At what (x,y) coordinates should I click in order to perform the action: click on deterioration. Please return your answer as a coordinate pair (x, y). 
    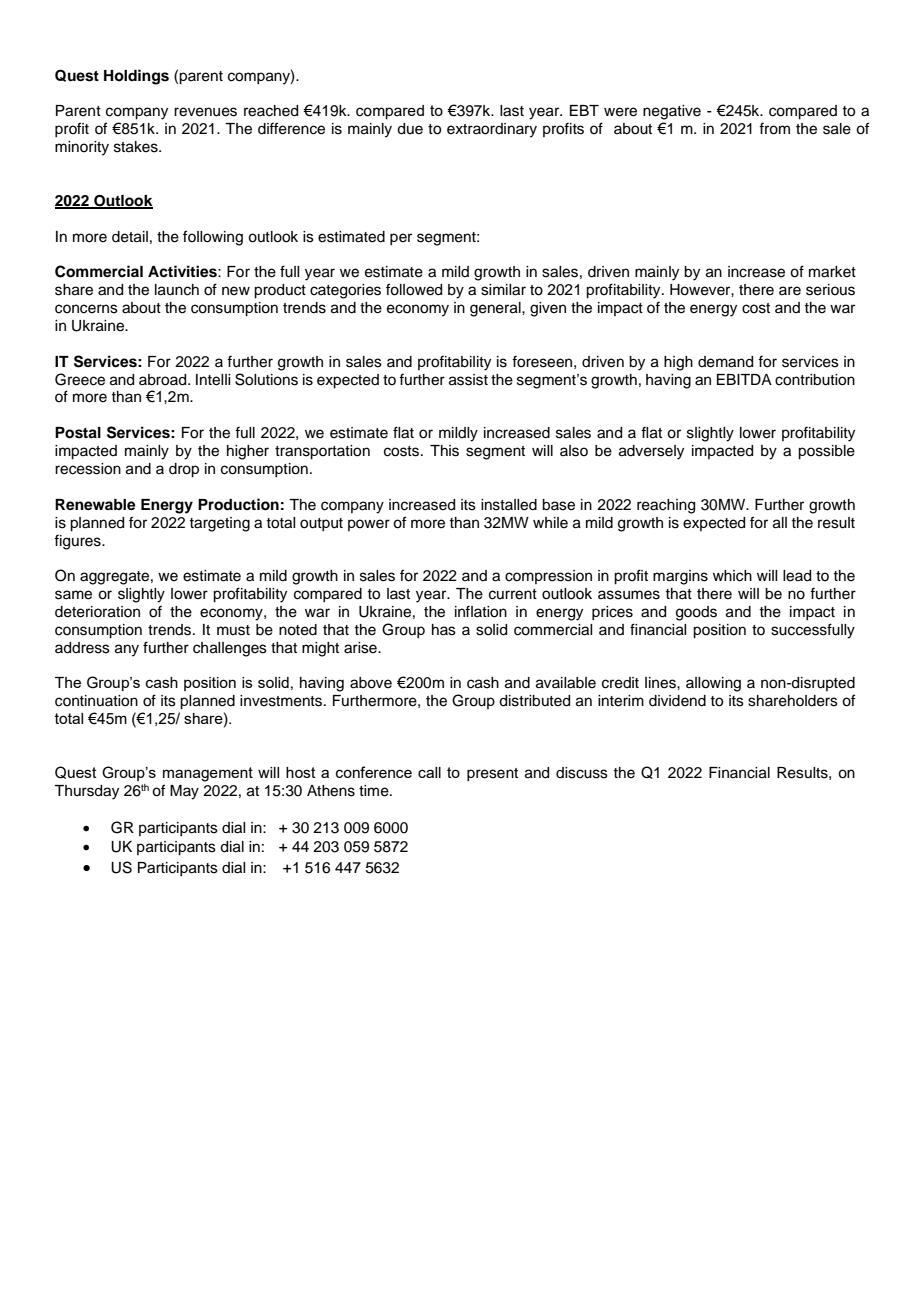
    Looking at the image, I should click on (97, 612).
